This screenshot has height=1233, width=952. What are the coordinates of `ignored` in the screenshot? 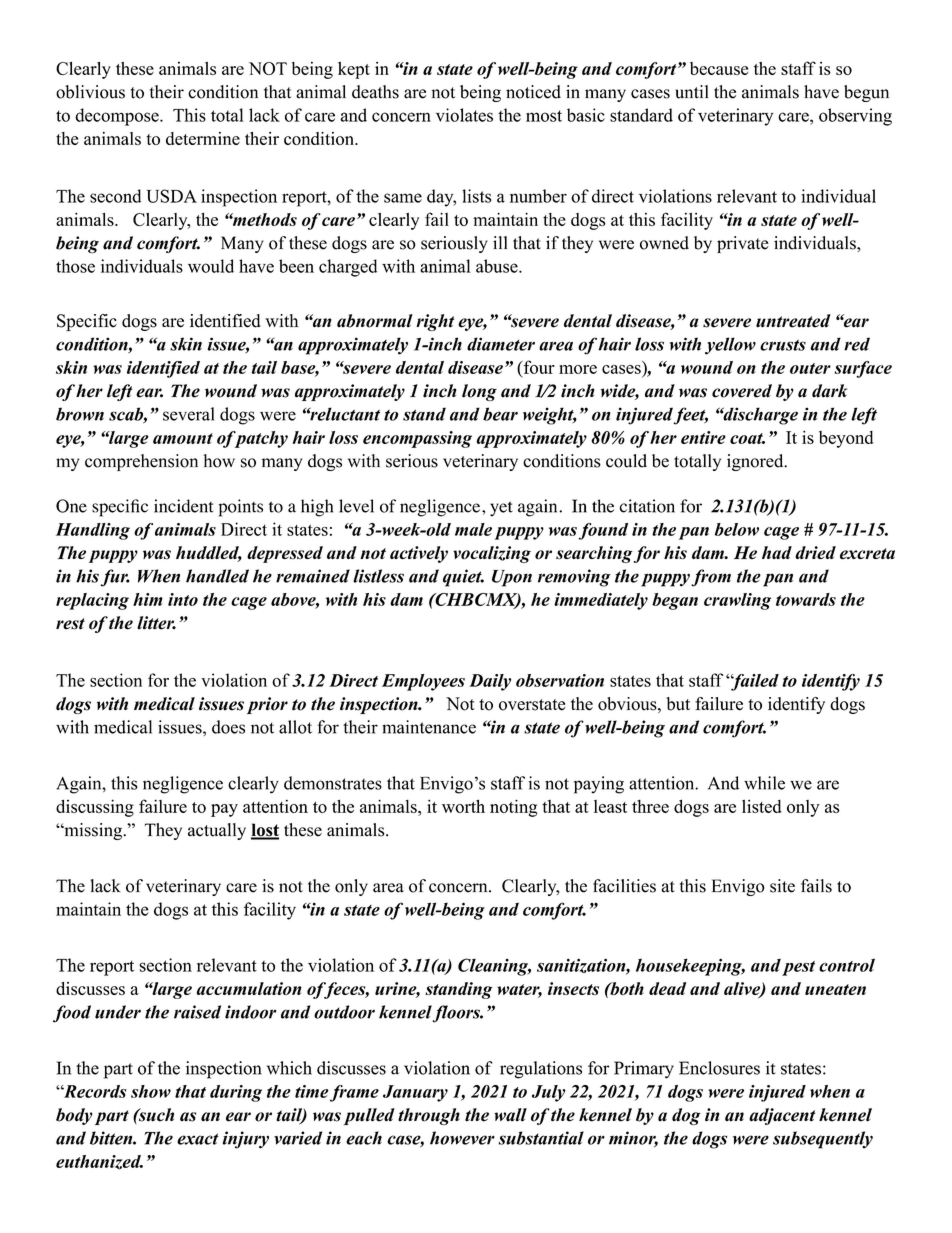 It's located at (756, 462).
